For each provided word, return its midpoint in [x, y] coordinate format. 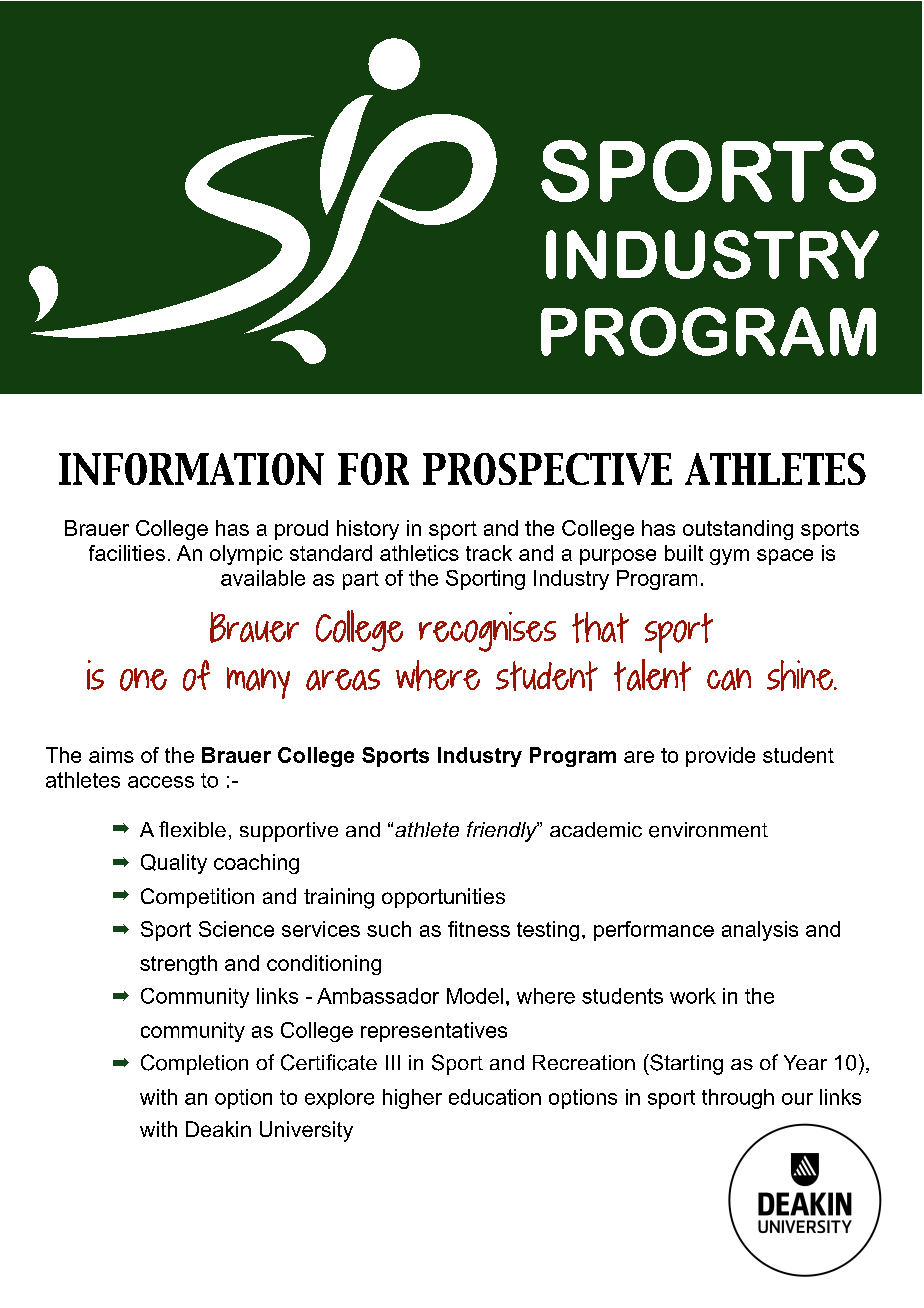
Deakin [218, 1129]
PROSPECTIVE [547, 469]
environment [708, 830]
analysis [760, 931]
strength [178, 965]
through [738, 1099]
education [495, 1097]
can [729, 679]
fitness [479, 929]
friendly [503, 831]
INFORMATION [191, 469]
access [161, 782]
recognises [487, 632]
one [143, 679]
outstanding [738, 530]
